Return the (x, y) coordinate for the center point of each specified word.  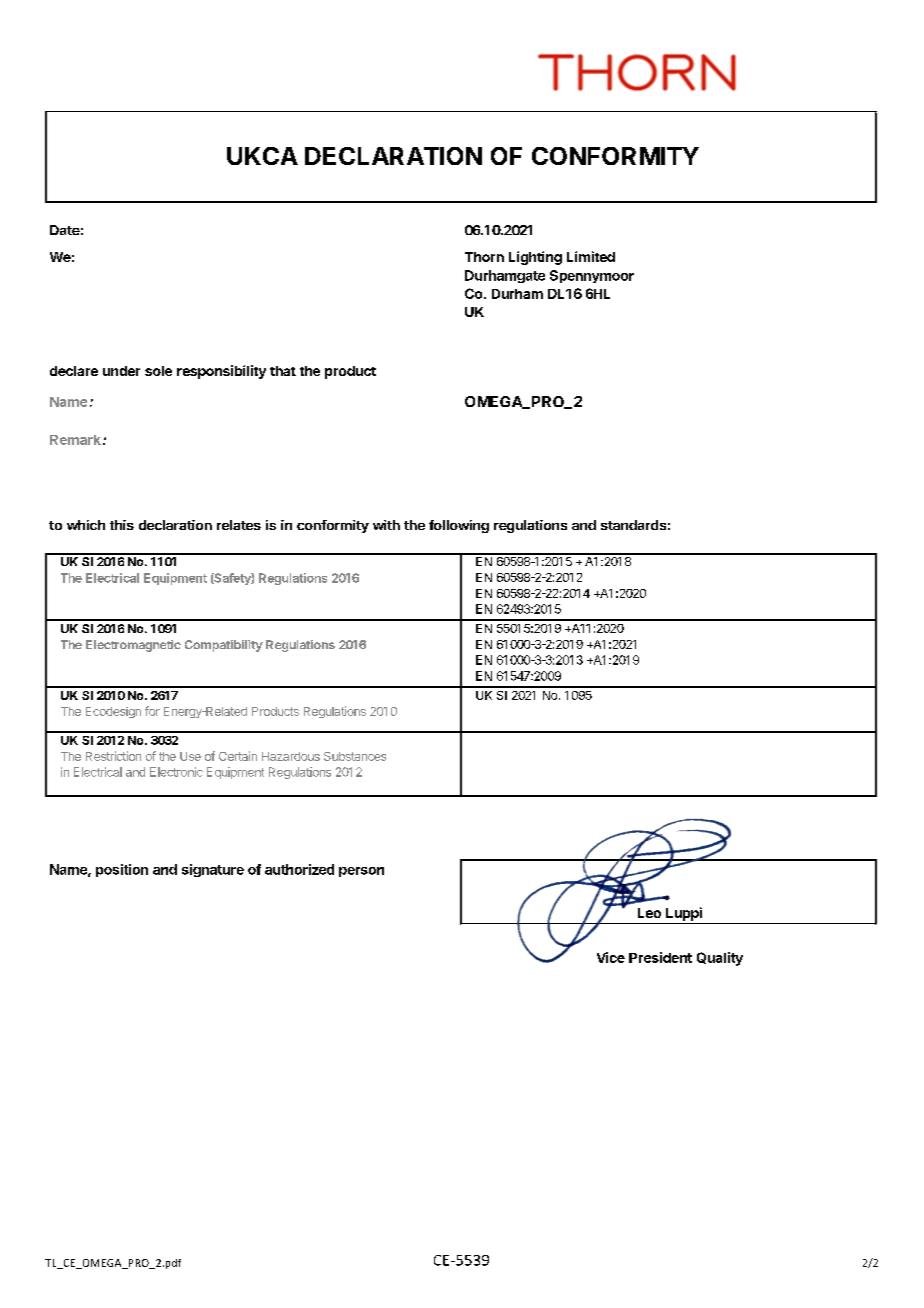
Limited (591, 256)
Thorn (484, 257)
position (122, 870)
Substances (355, 756)
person (361, 872)
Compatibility (224, 646)
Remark (75, 440)
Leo (649, 913)
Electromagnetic (133, 646)
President (660, 957)
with (386, 525)
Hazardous (291, 756)
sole (158, 371)
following (459, 526)
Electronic (176, 772)
